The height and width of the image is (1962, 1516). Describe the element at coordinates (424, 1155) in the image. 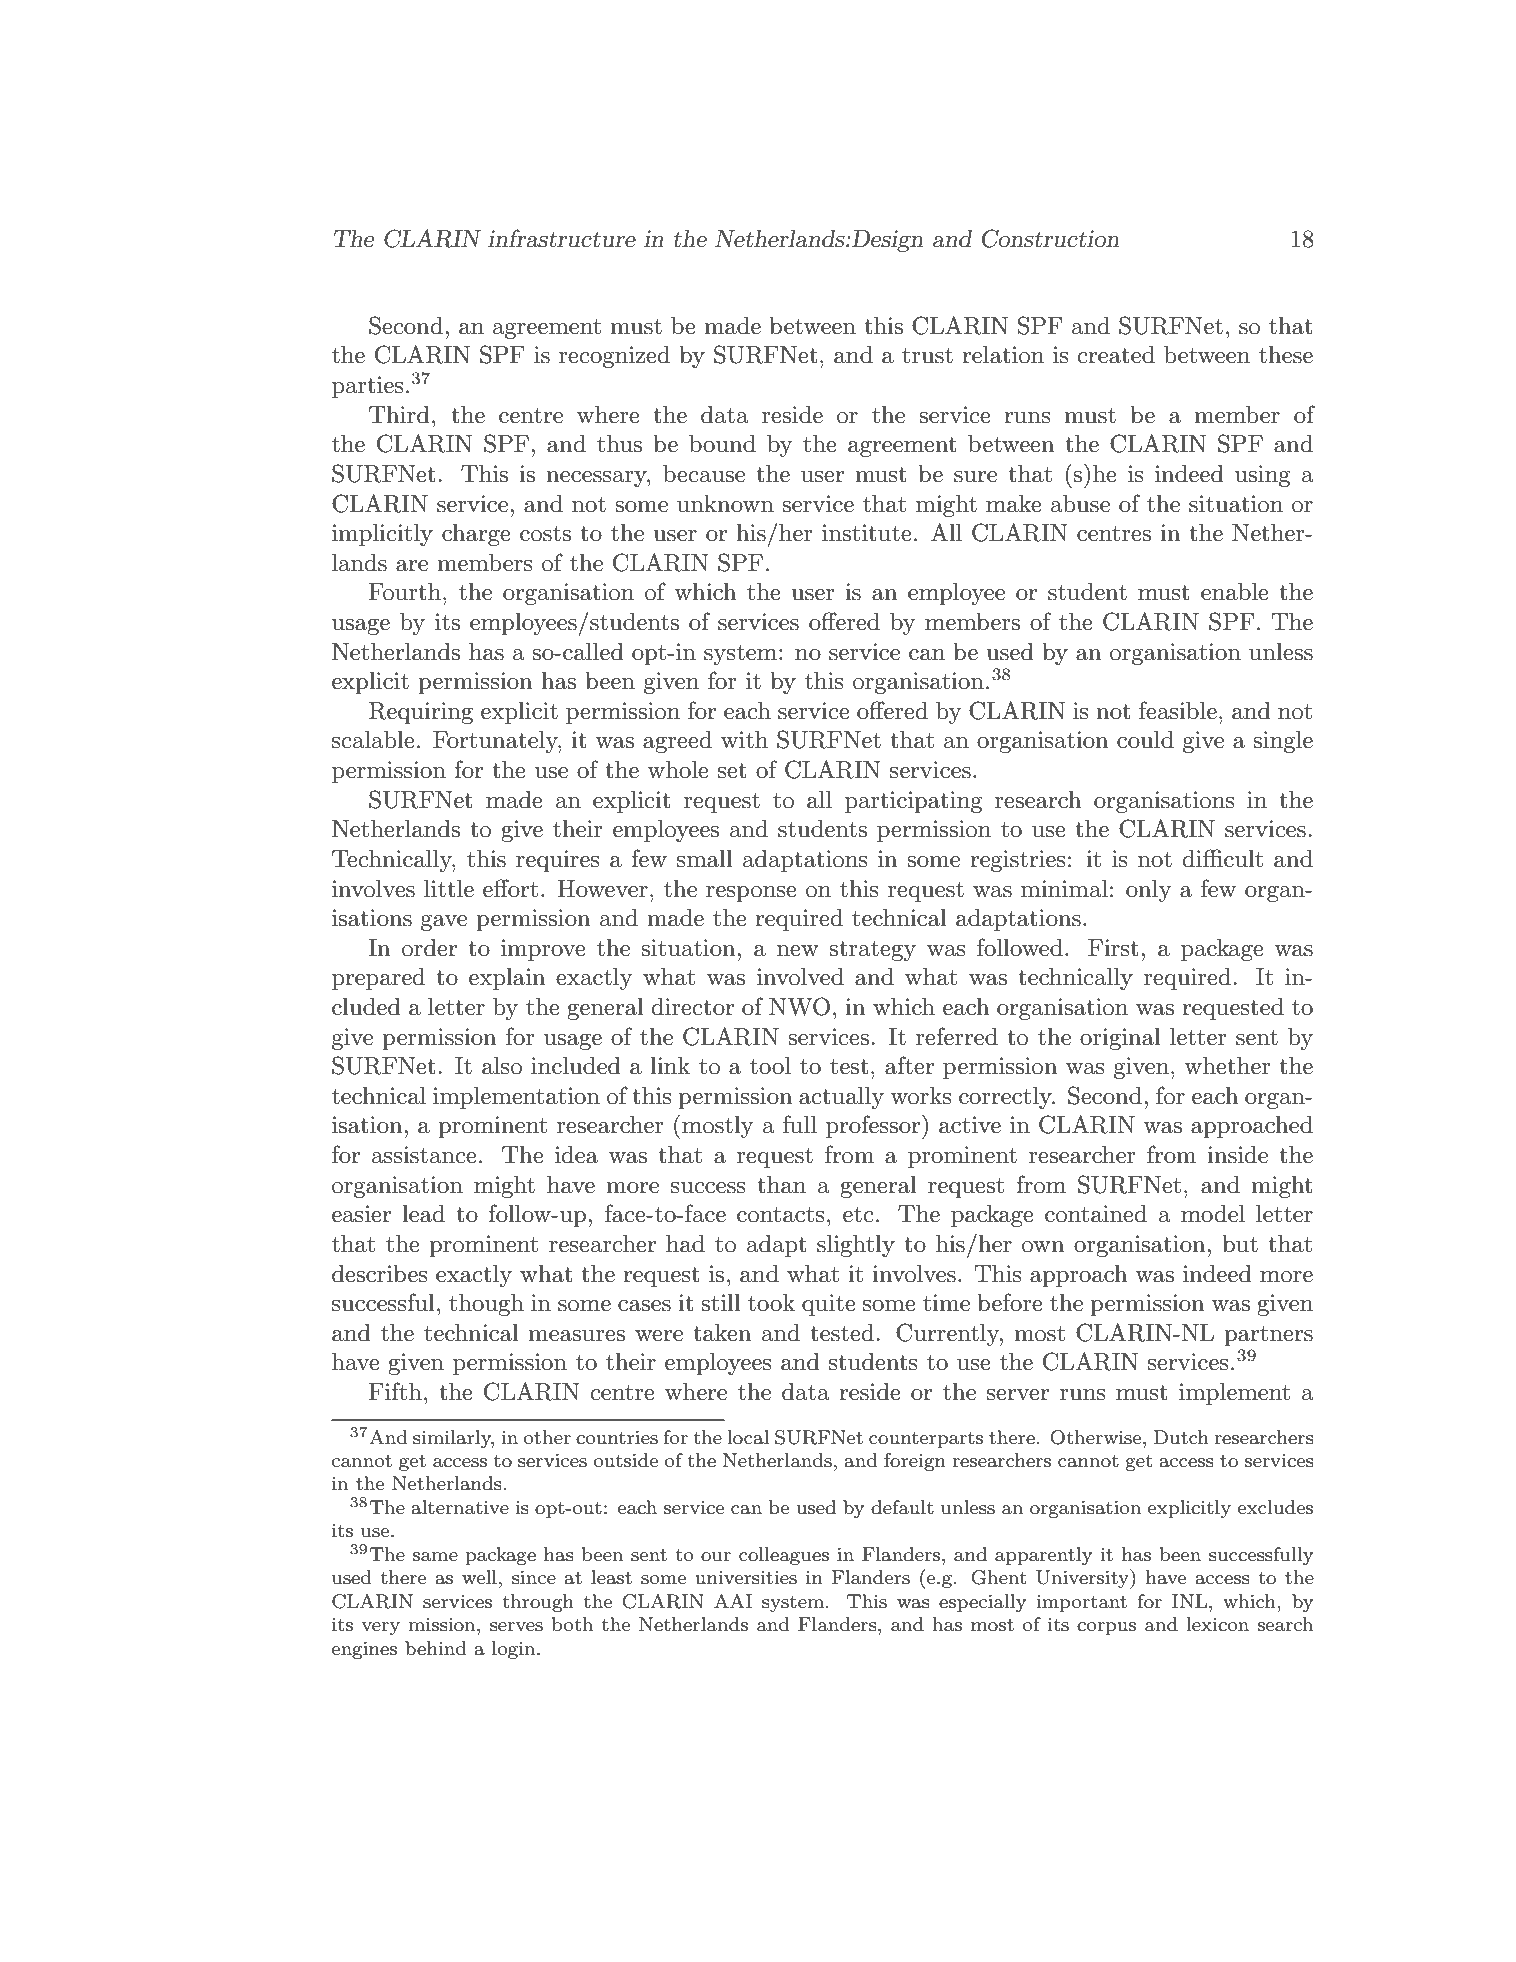

I see `assistance` at that location.
